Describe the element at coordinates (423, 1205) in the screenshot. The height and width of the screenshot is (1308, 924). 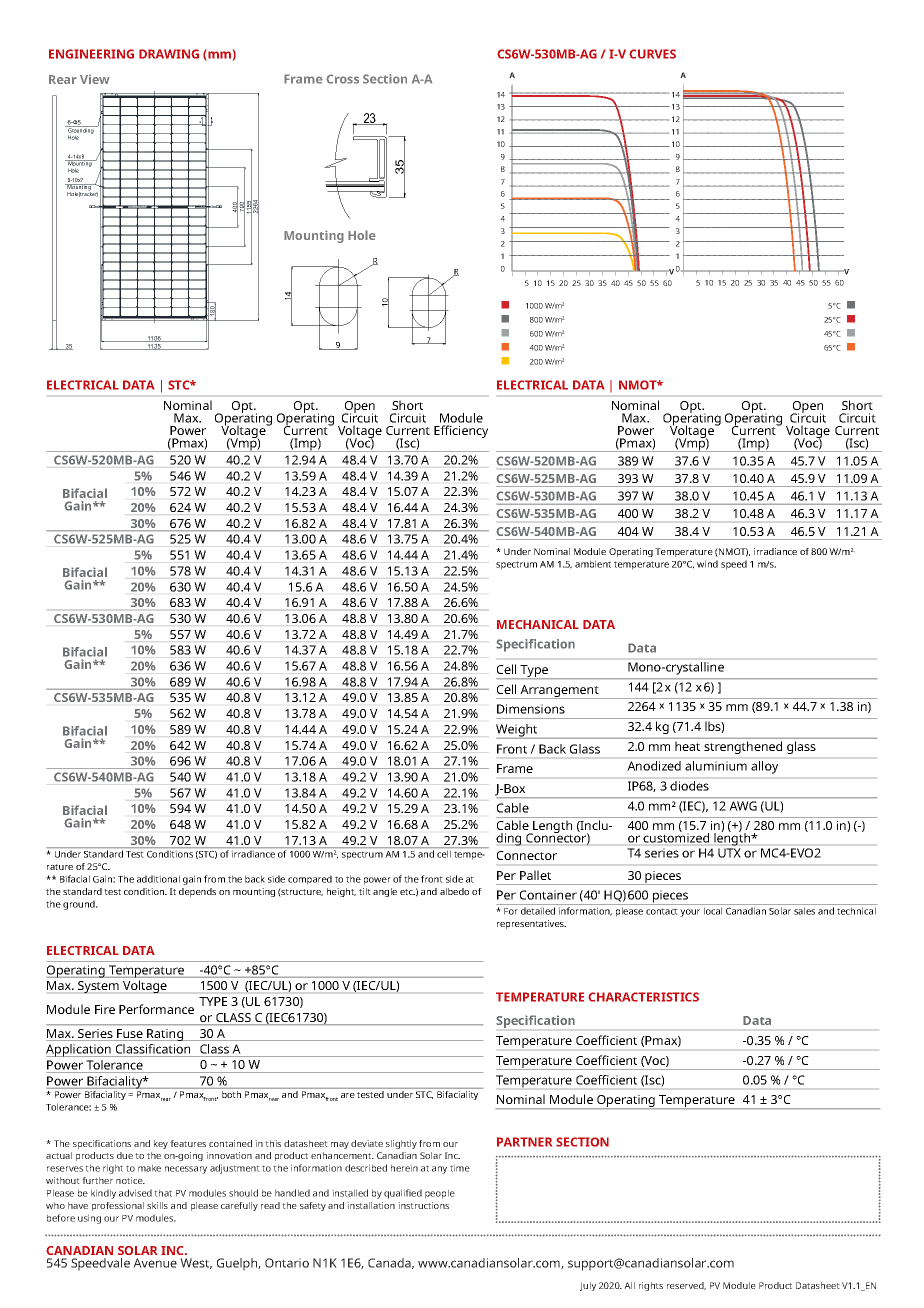
I see `instructions` at that location.
